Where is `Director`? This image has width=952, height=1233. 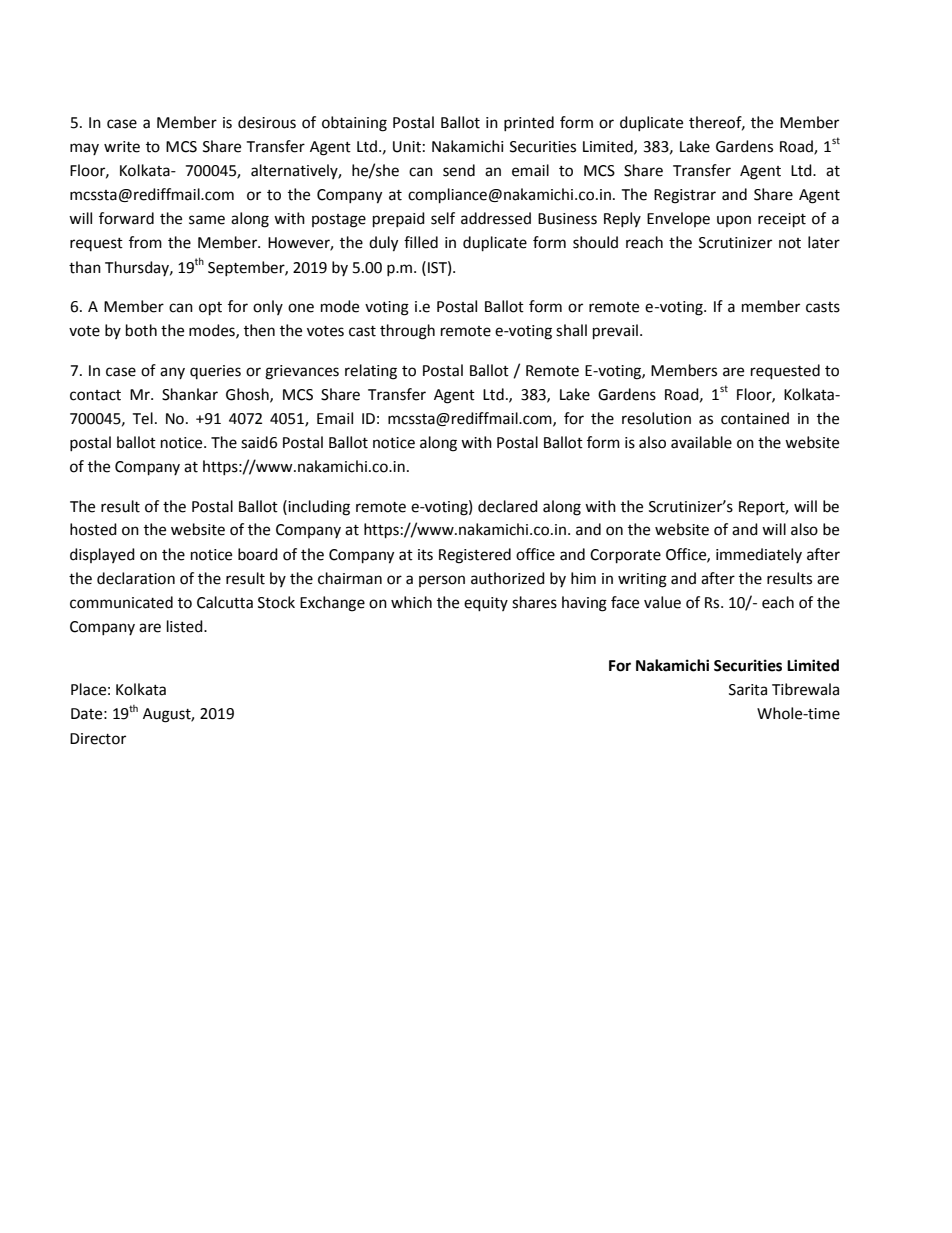
Director is located at coordinates (98, 739).
